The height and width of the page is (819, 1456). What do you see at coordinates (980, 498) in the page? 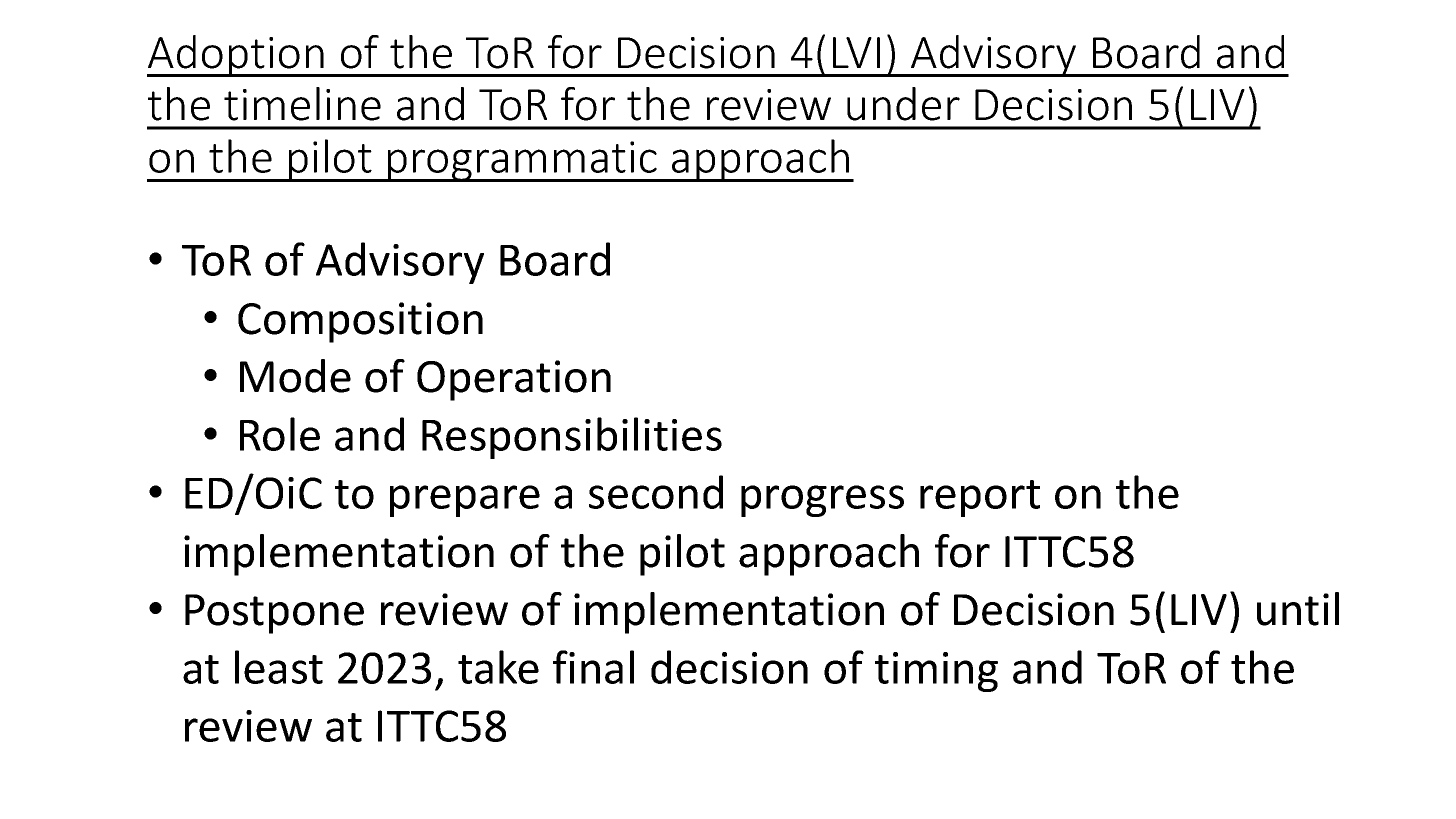
I see `report` at bounding box center [980, 498].
